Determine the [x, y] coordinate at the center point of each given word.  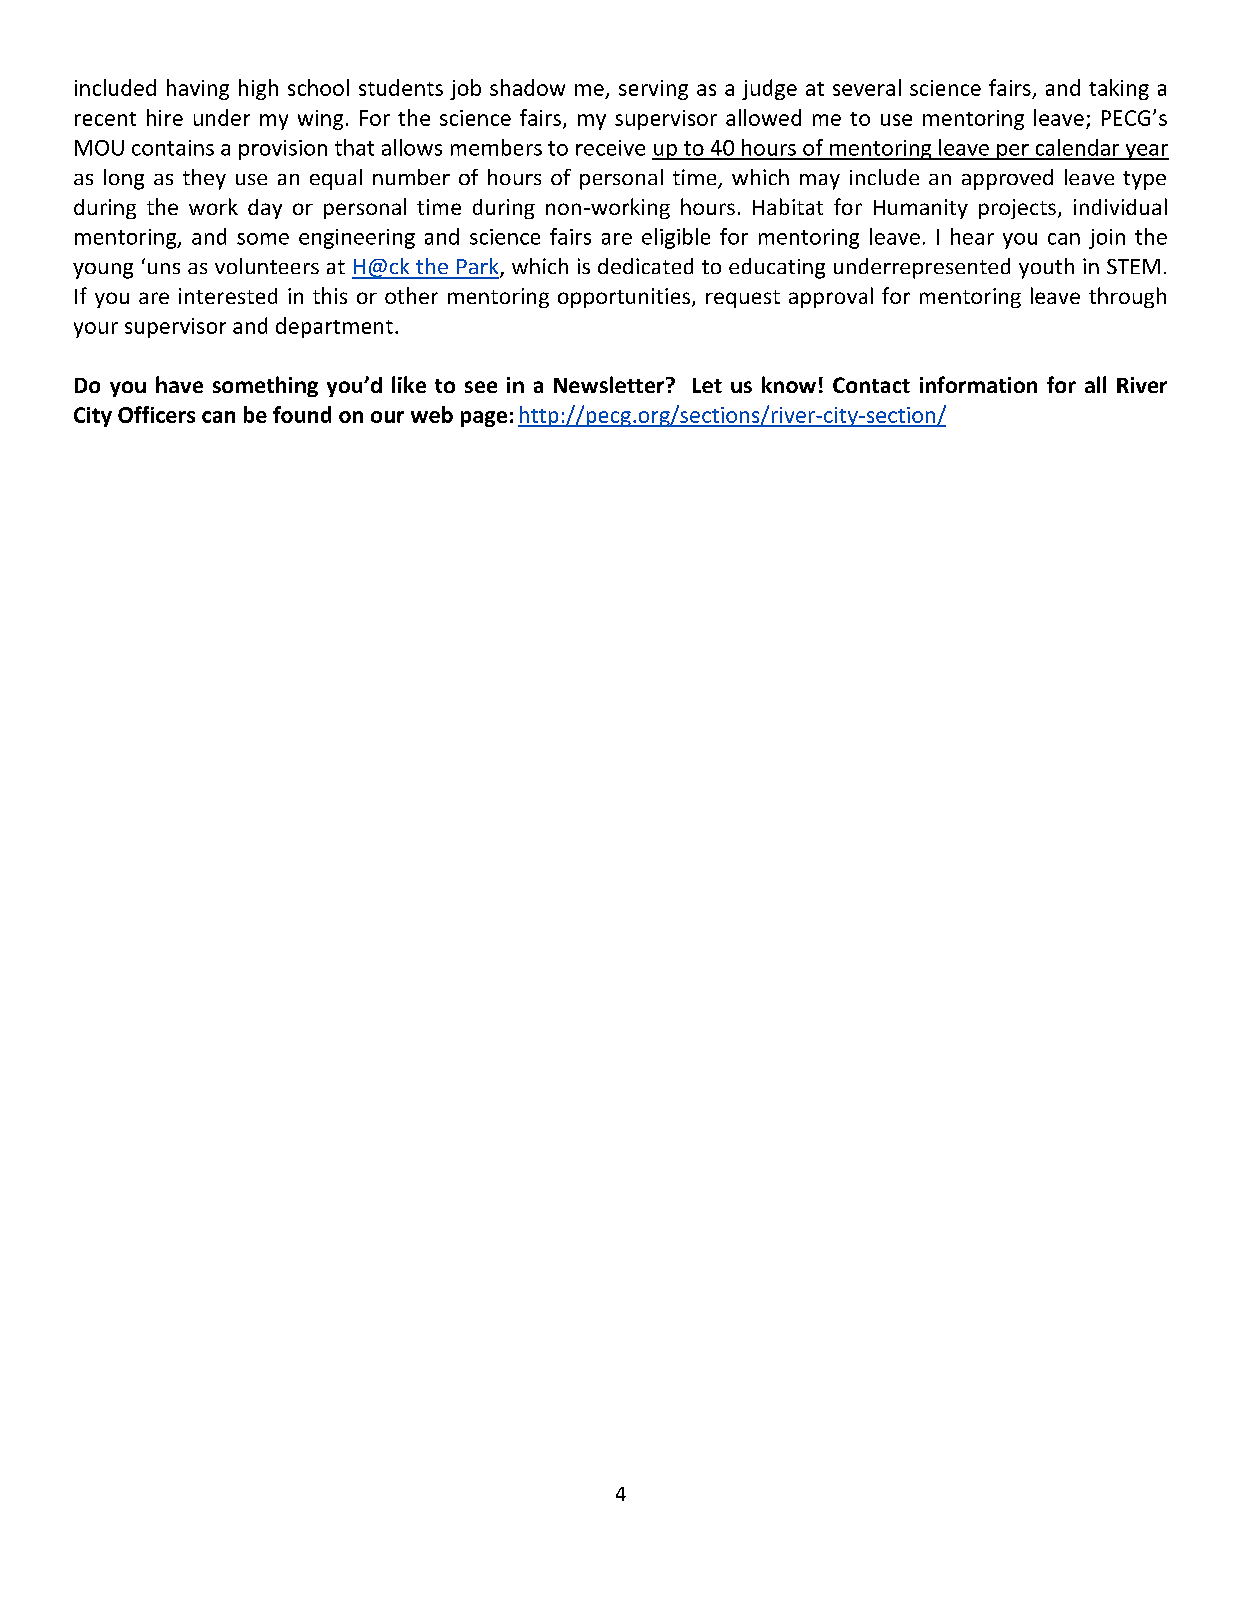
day [265, 209]
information [978, 384]
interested [228, 296]
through [1127, 297]
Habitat [788, 206]
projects [1017, 209]
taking [1119, 89]
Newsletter [610, 384]
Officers [156, 414]
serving [653, 90]
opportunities [625, 298]
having [198, 89]
